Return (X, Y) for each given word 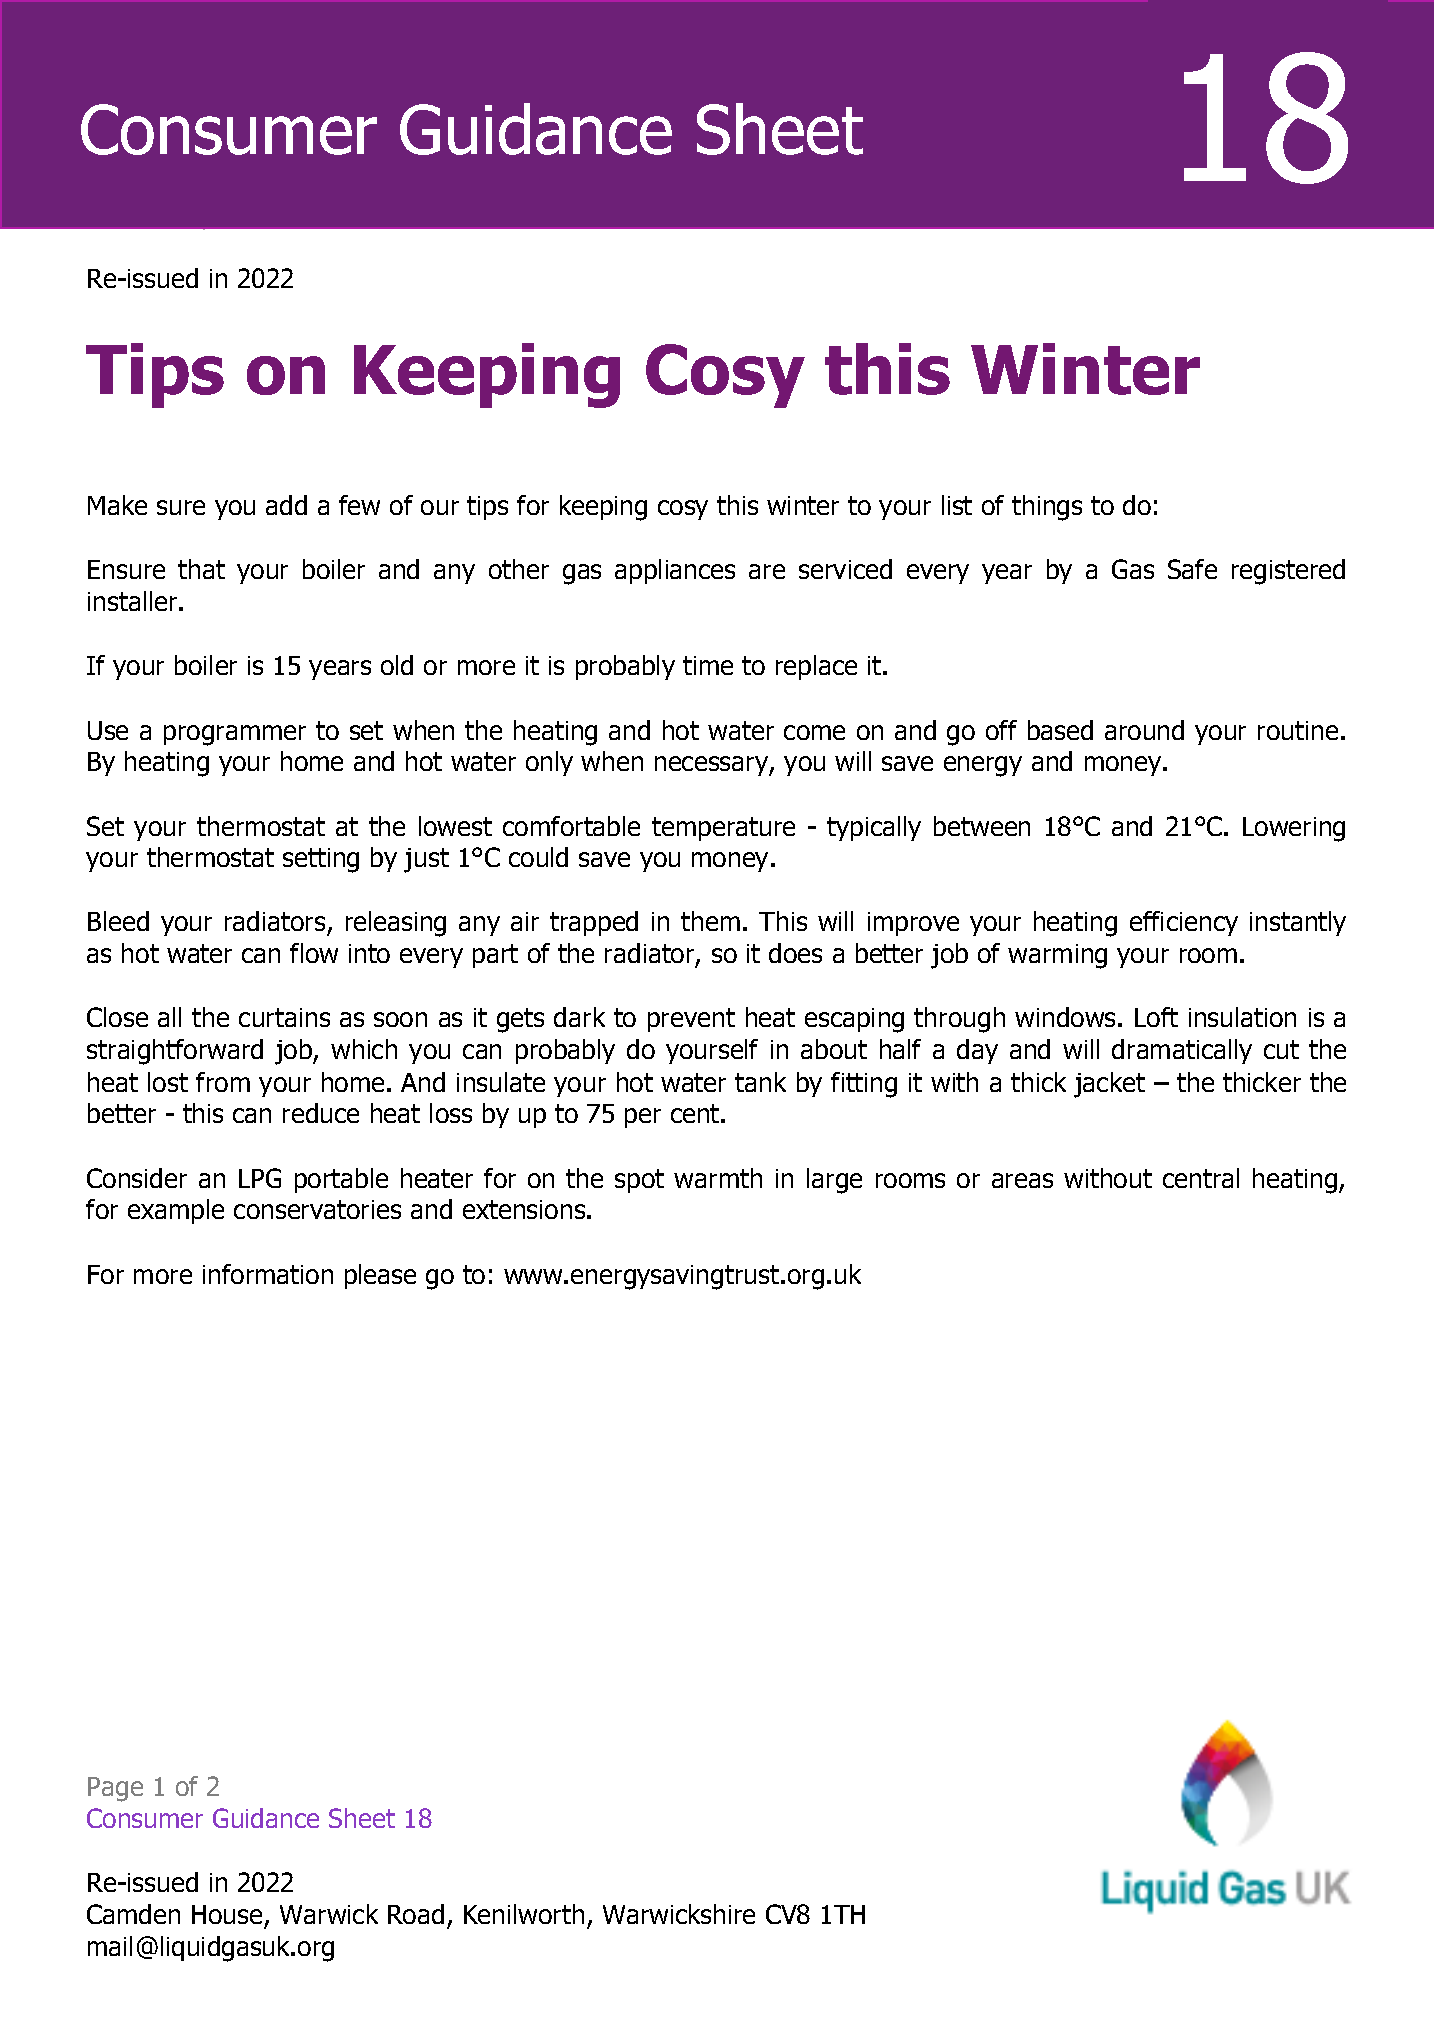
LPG (260, 1178)
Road (416, 1914)
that (201, 569)
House (227, 1914)
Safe (1192, 569)
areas (1022, 1180)
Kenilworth (524, 1914)
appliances (675, 571)
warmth (718, 1178)
